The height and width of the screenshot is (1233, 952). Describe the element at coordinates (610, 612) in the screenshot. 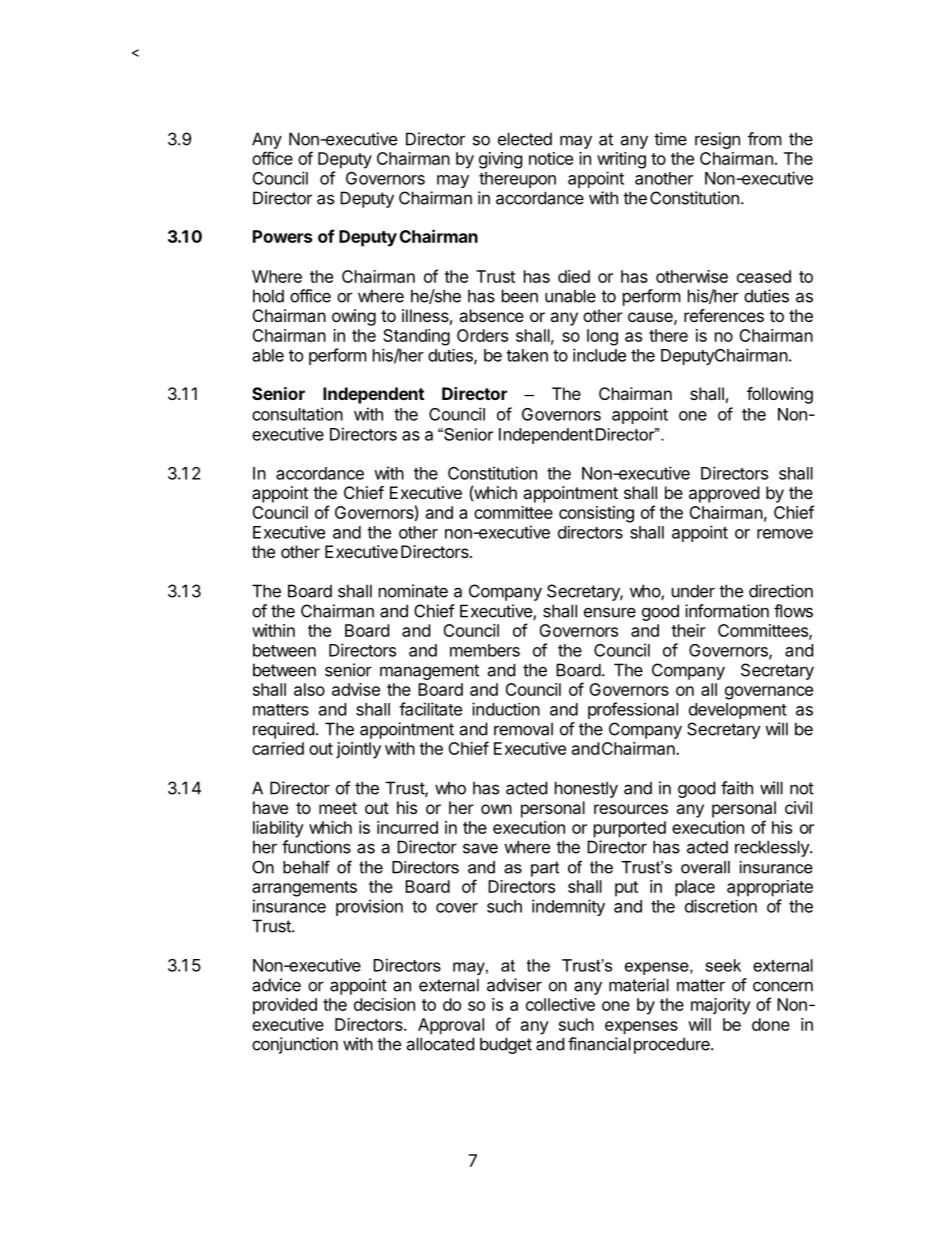

I see `ensure` at that location.
